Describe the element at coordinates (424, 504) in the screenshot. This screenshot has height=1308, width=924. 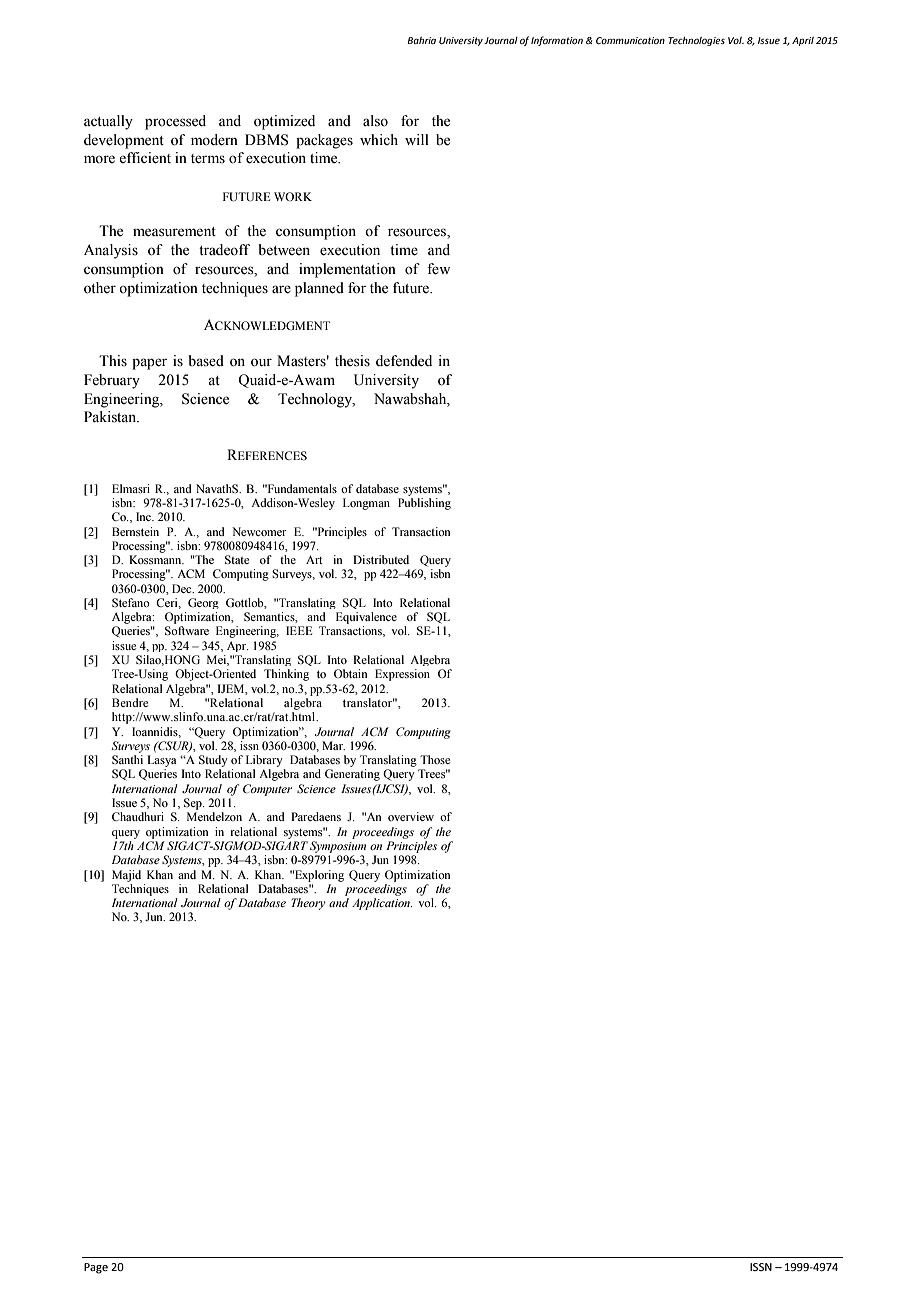
I see `Publishing` at that location.
